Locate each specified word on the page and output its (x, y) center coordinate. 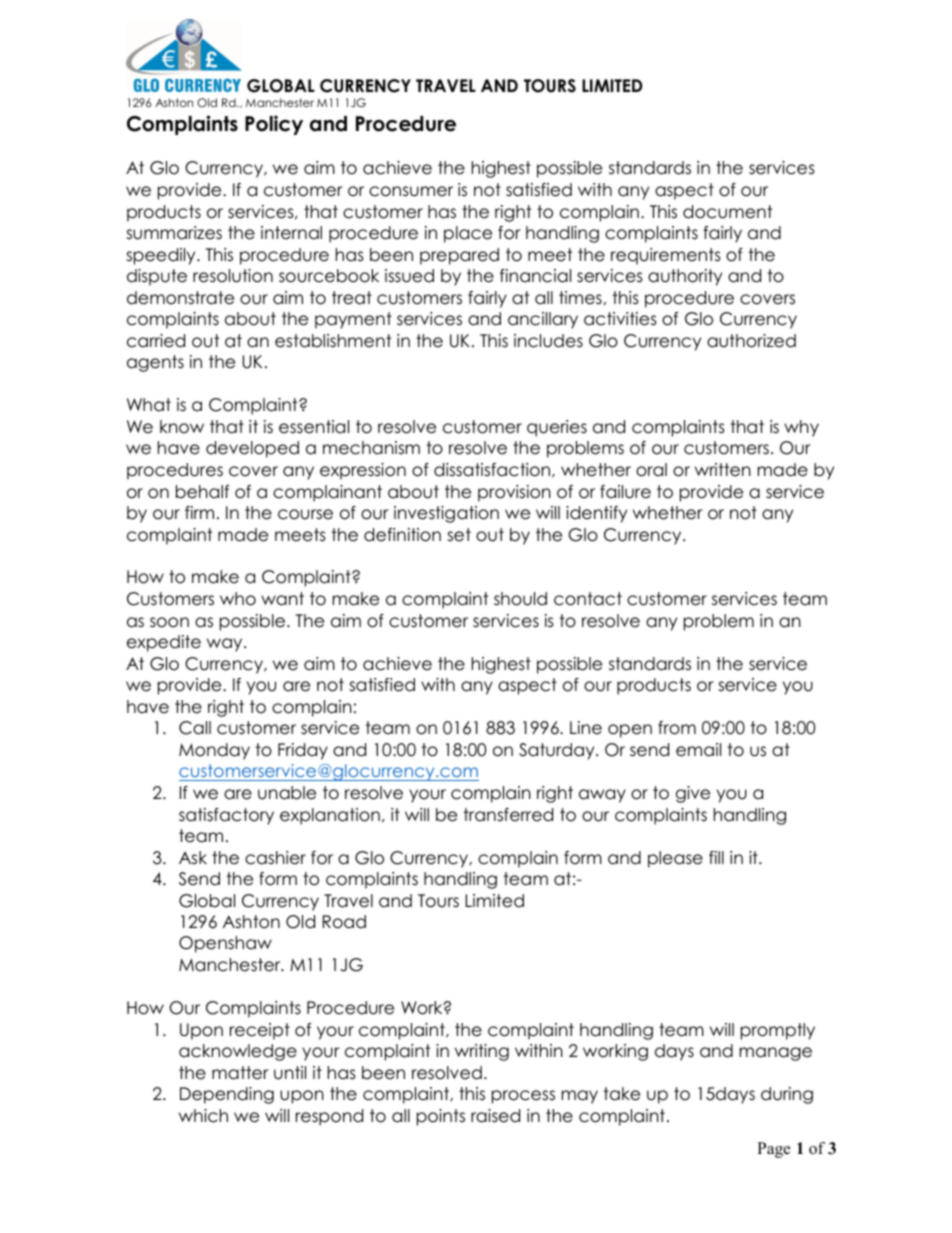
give (693, 794)
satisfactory (226, 816)
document (727, 212)
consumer (411, 191)
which (203, 1116)
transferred (508, 815)
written (723, 470)
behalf (202, 492)
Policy (274, 125)
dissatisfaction (492, 470)
